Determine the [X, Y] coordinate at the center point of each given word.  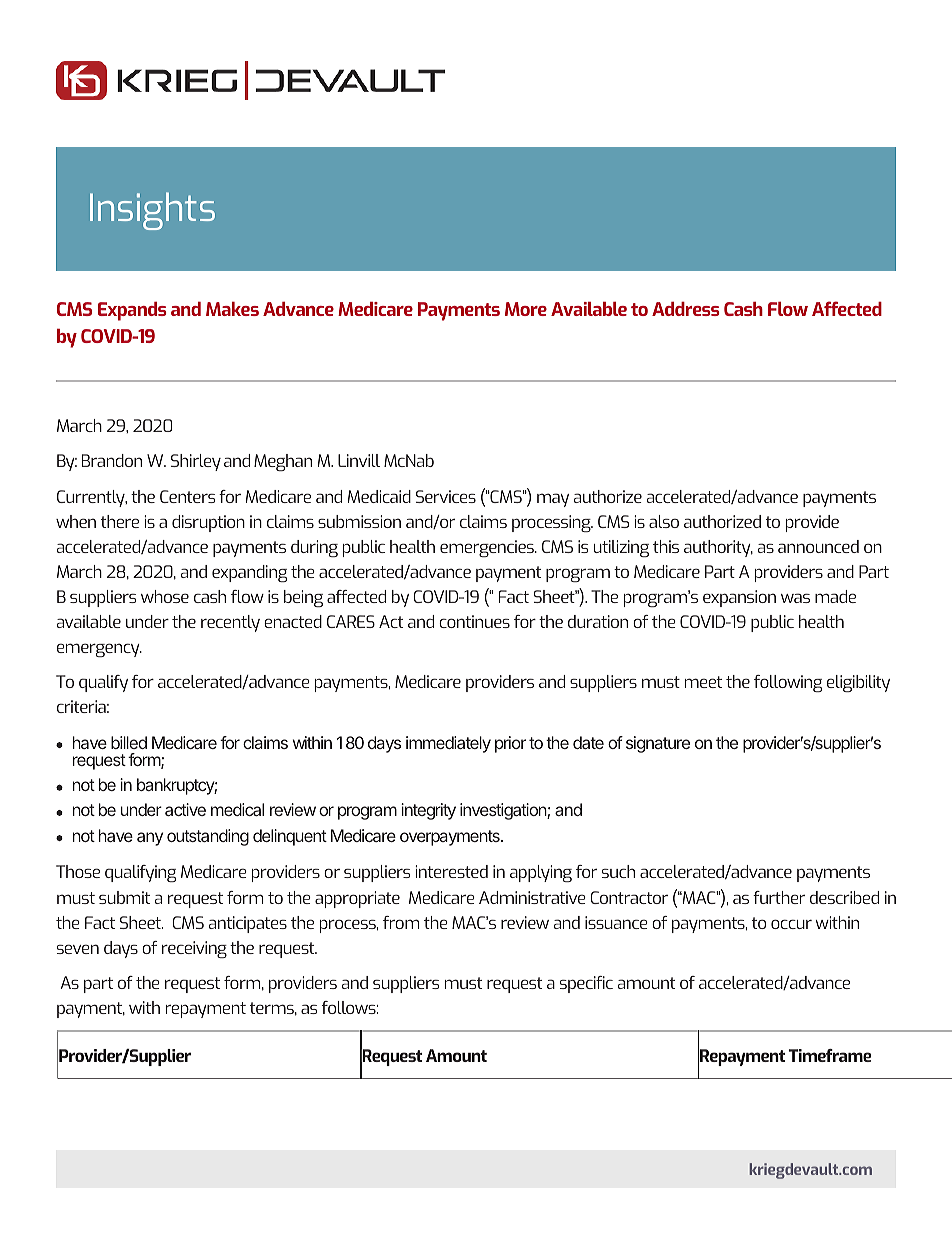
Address [685, 309]
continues [474, 621]
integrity [428, 811]
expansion [739, 598]
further [779, 897]
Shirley [196, 462]
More [526, 309]
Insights [152, 211]
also [664, 521]
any [150, 839]
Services [446, 496]
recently [230, 623]
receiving [194, 949]
